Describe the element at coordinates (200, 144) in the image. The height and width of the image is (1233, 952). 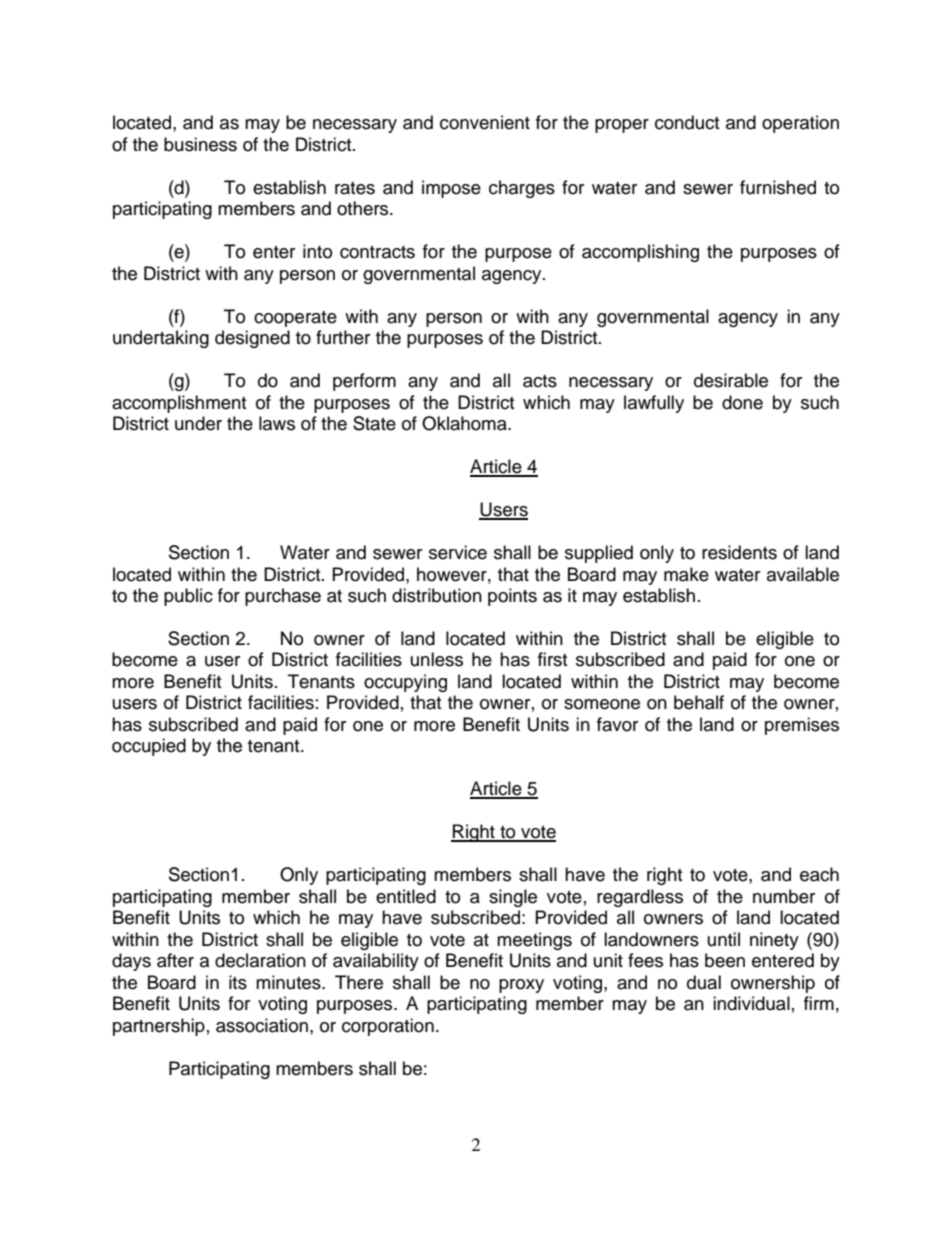
I see `business` at that location.
